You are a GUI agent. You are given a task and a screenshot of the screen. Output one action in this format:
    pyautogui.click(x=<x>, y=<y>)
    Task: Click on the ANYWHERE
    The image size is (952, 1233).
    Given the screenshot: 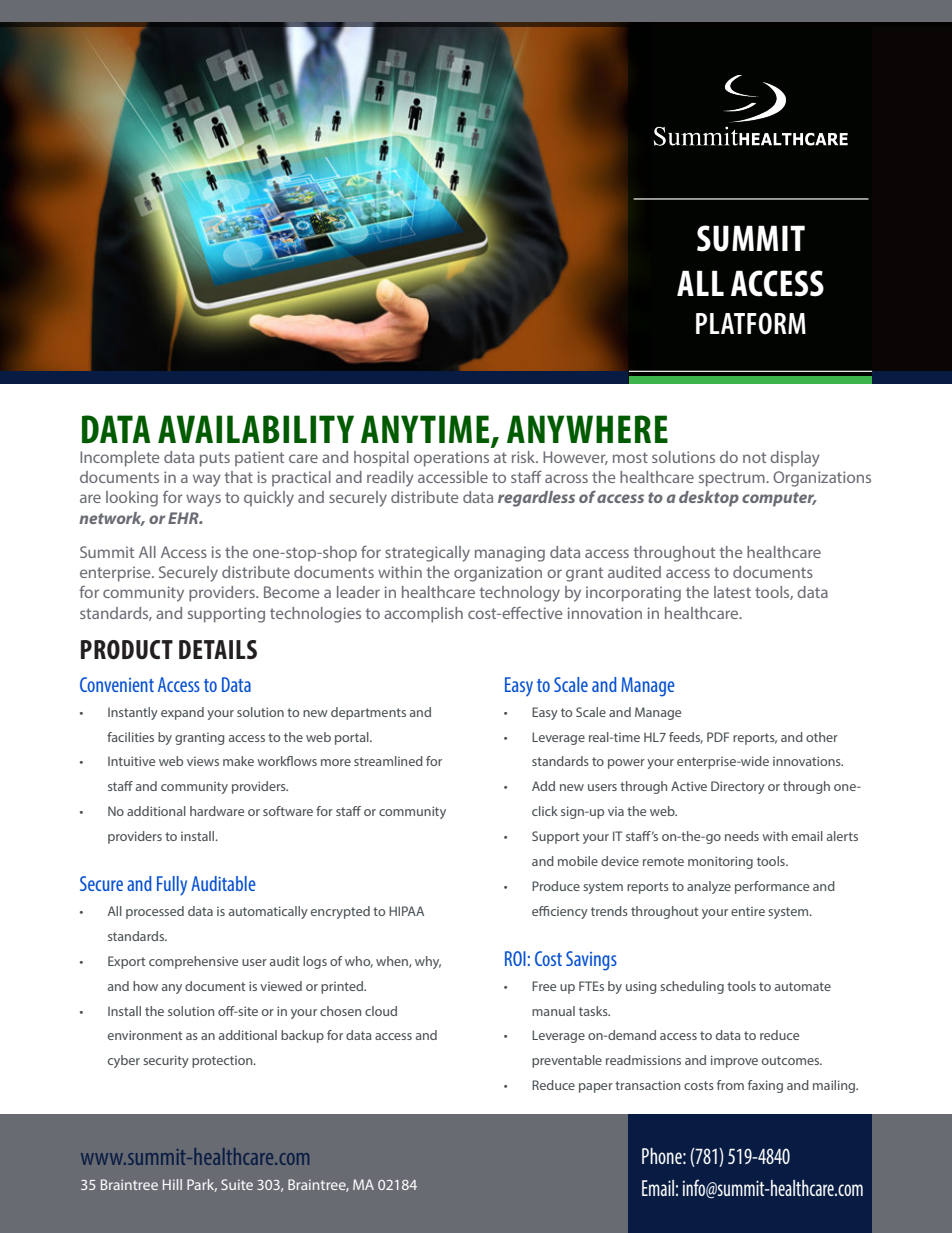 What is the action you would take?
    pyautogui.click(x=587, y=429)
